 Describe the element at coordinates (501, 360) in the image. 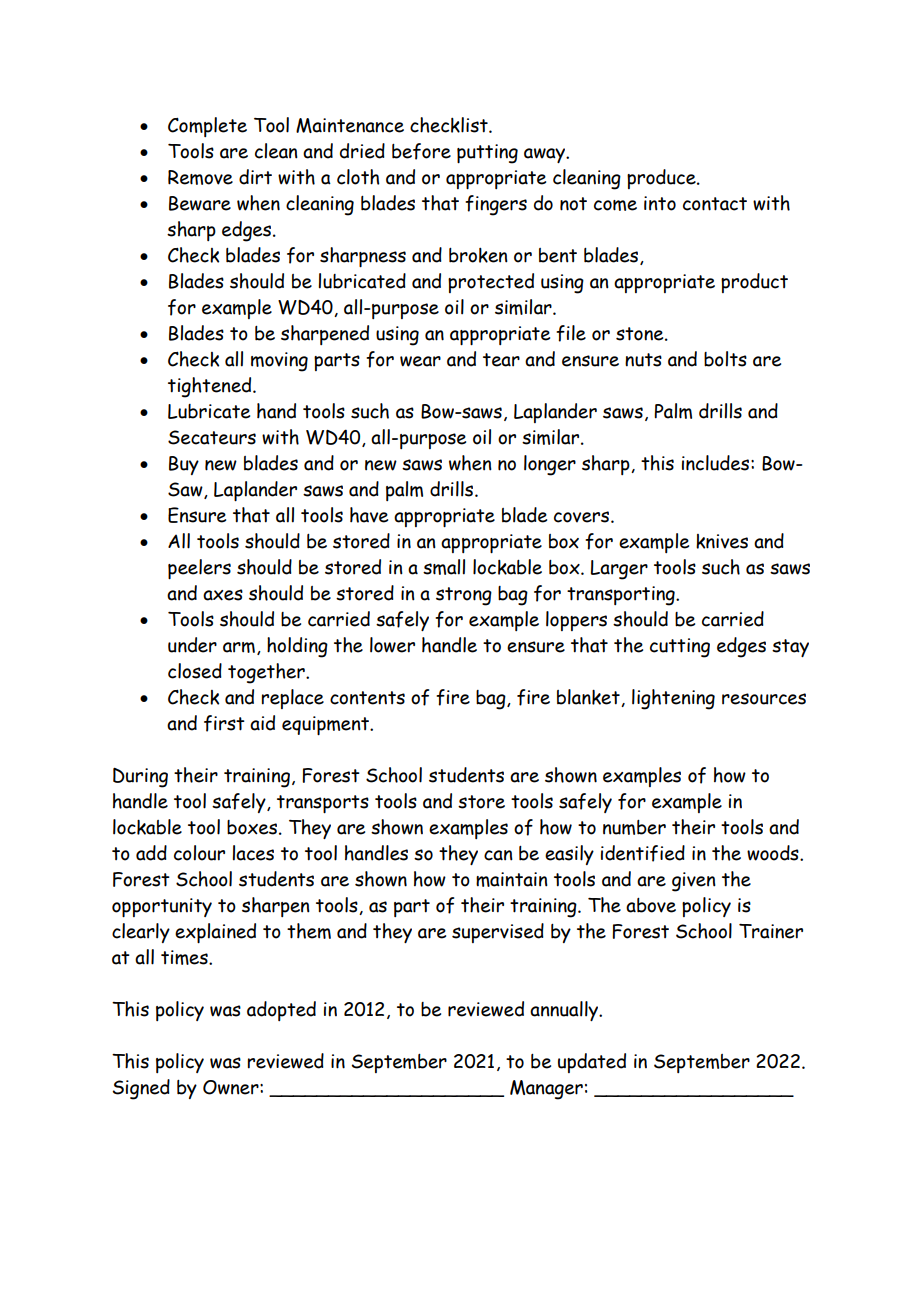

I see `tear` at that location.
